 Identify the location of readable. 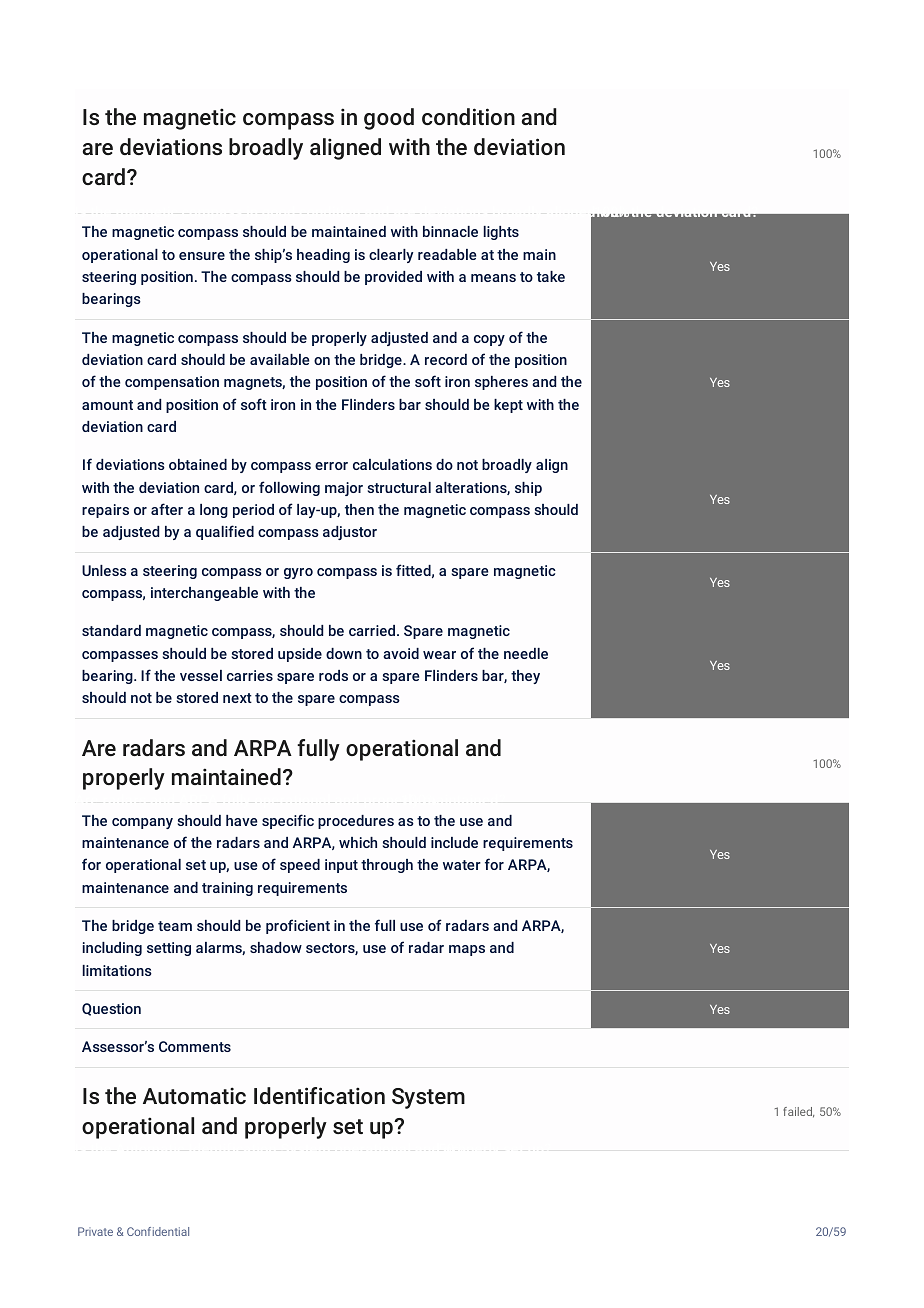
(447, 254).
